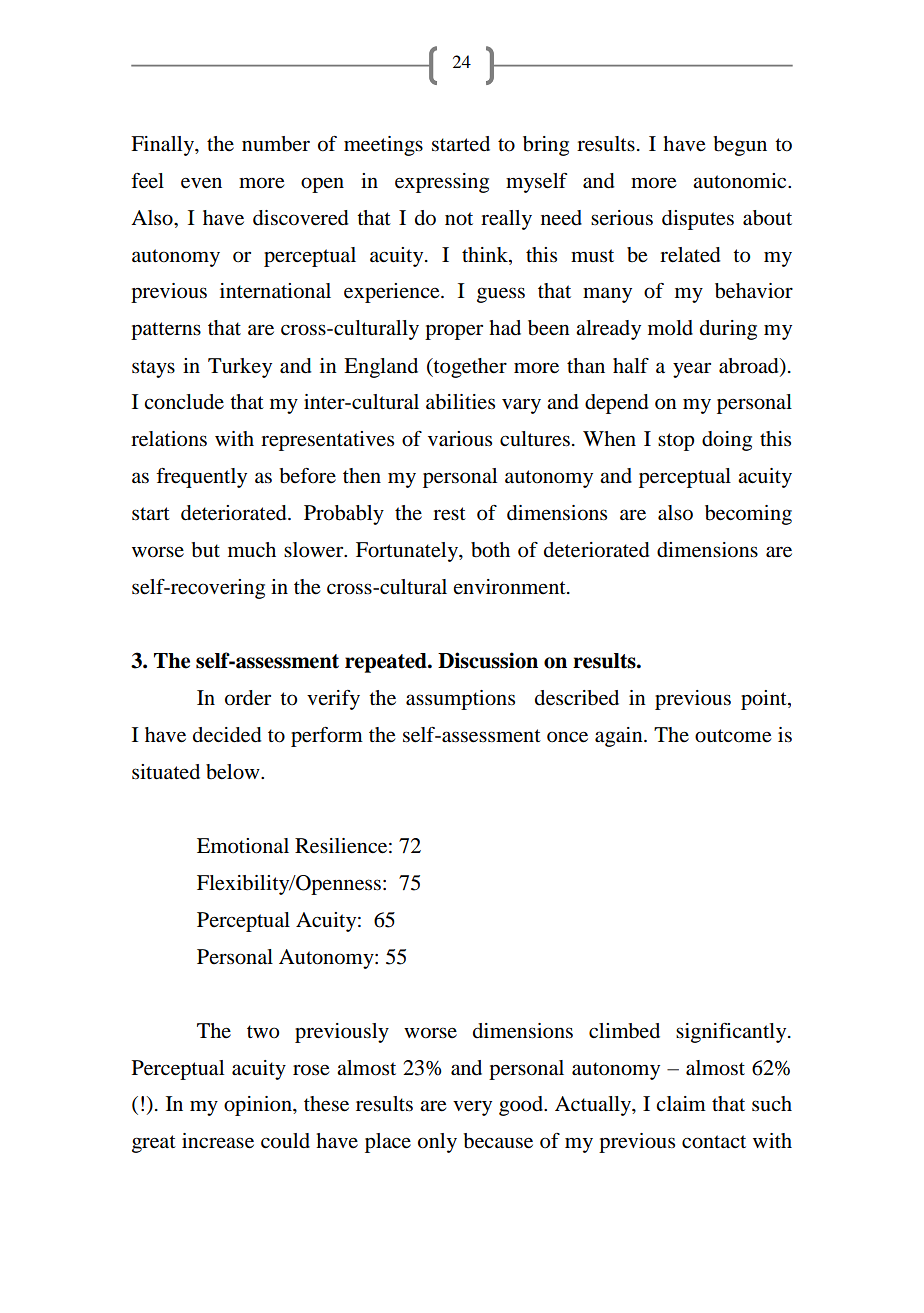 The height and width of the document is (1313, 924). What do you see at coordinates (733, 736) in the document?
I see `outcome` at bounding box center [733, 736].
